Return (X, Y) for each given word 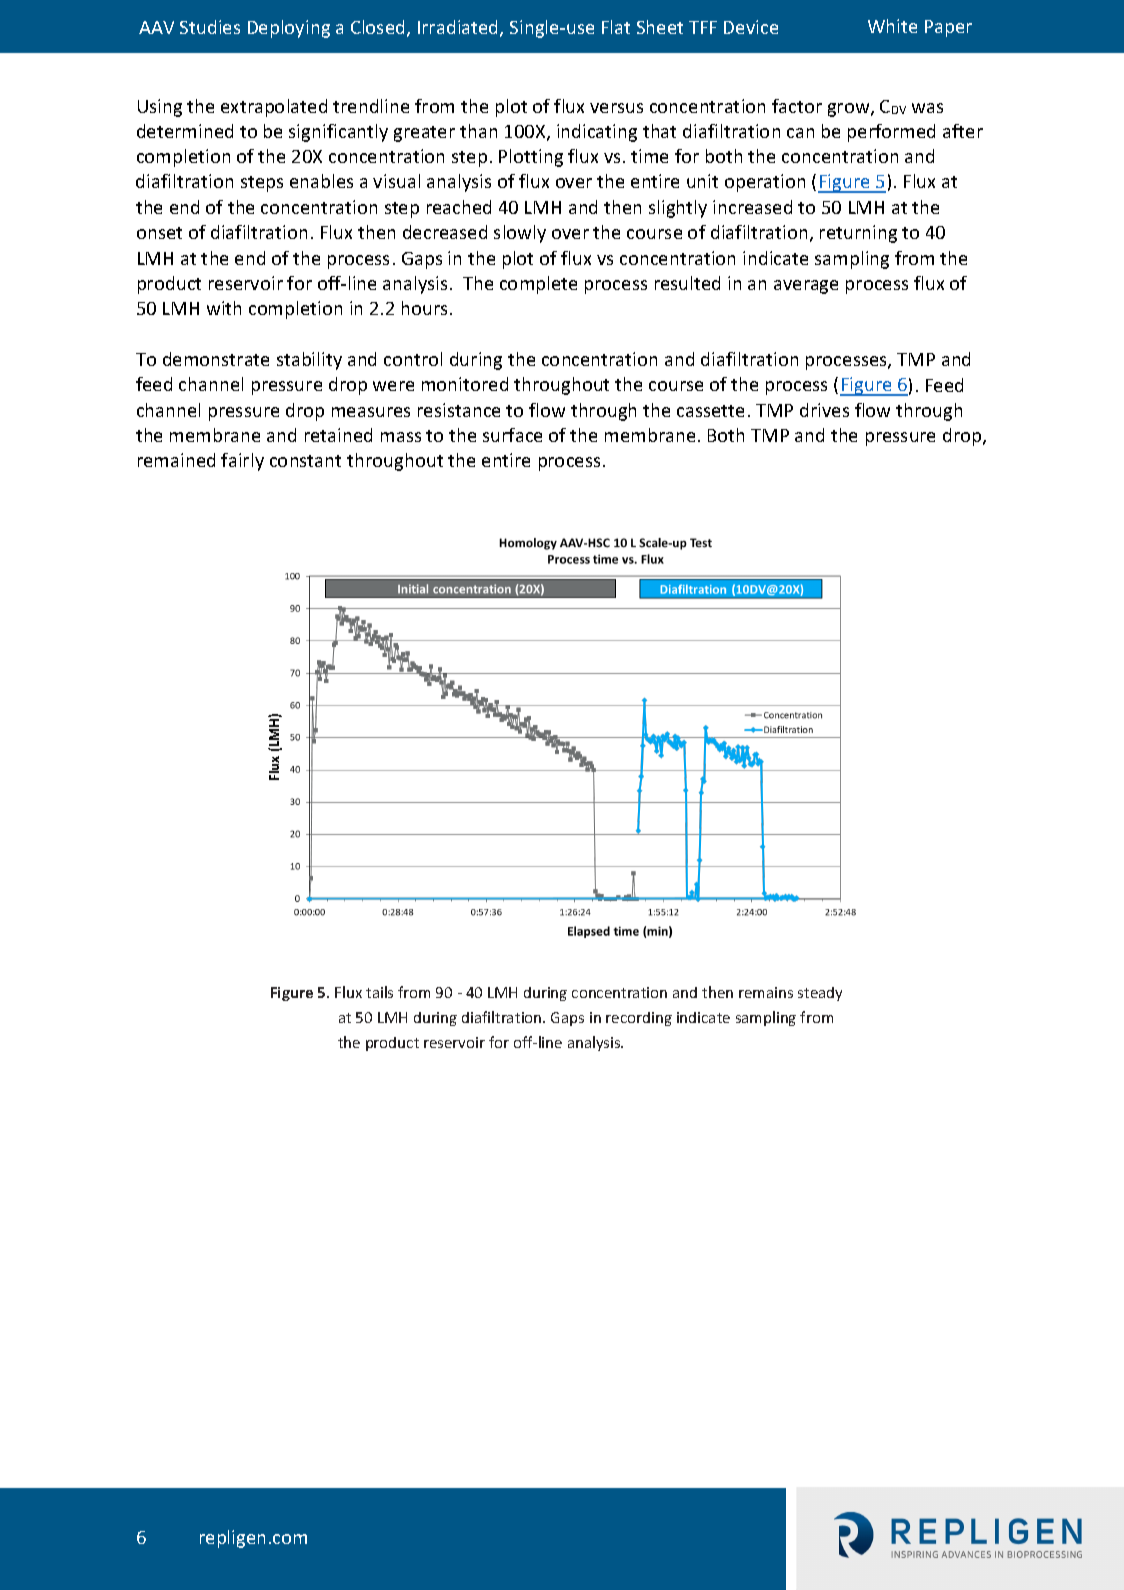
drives (824, 410)
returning (858, 234)
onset (159, 233)
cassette (710, 411)
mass (401, 437)
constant (305, 461)
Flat (616, 27)
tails (379, 992)
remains (766, 992)
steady (820, 994)
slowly (520, 234)
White (892, 26)
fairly (242, 462)
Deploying (289, 29)
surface (512, 435)
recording (639, 1019)
